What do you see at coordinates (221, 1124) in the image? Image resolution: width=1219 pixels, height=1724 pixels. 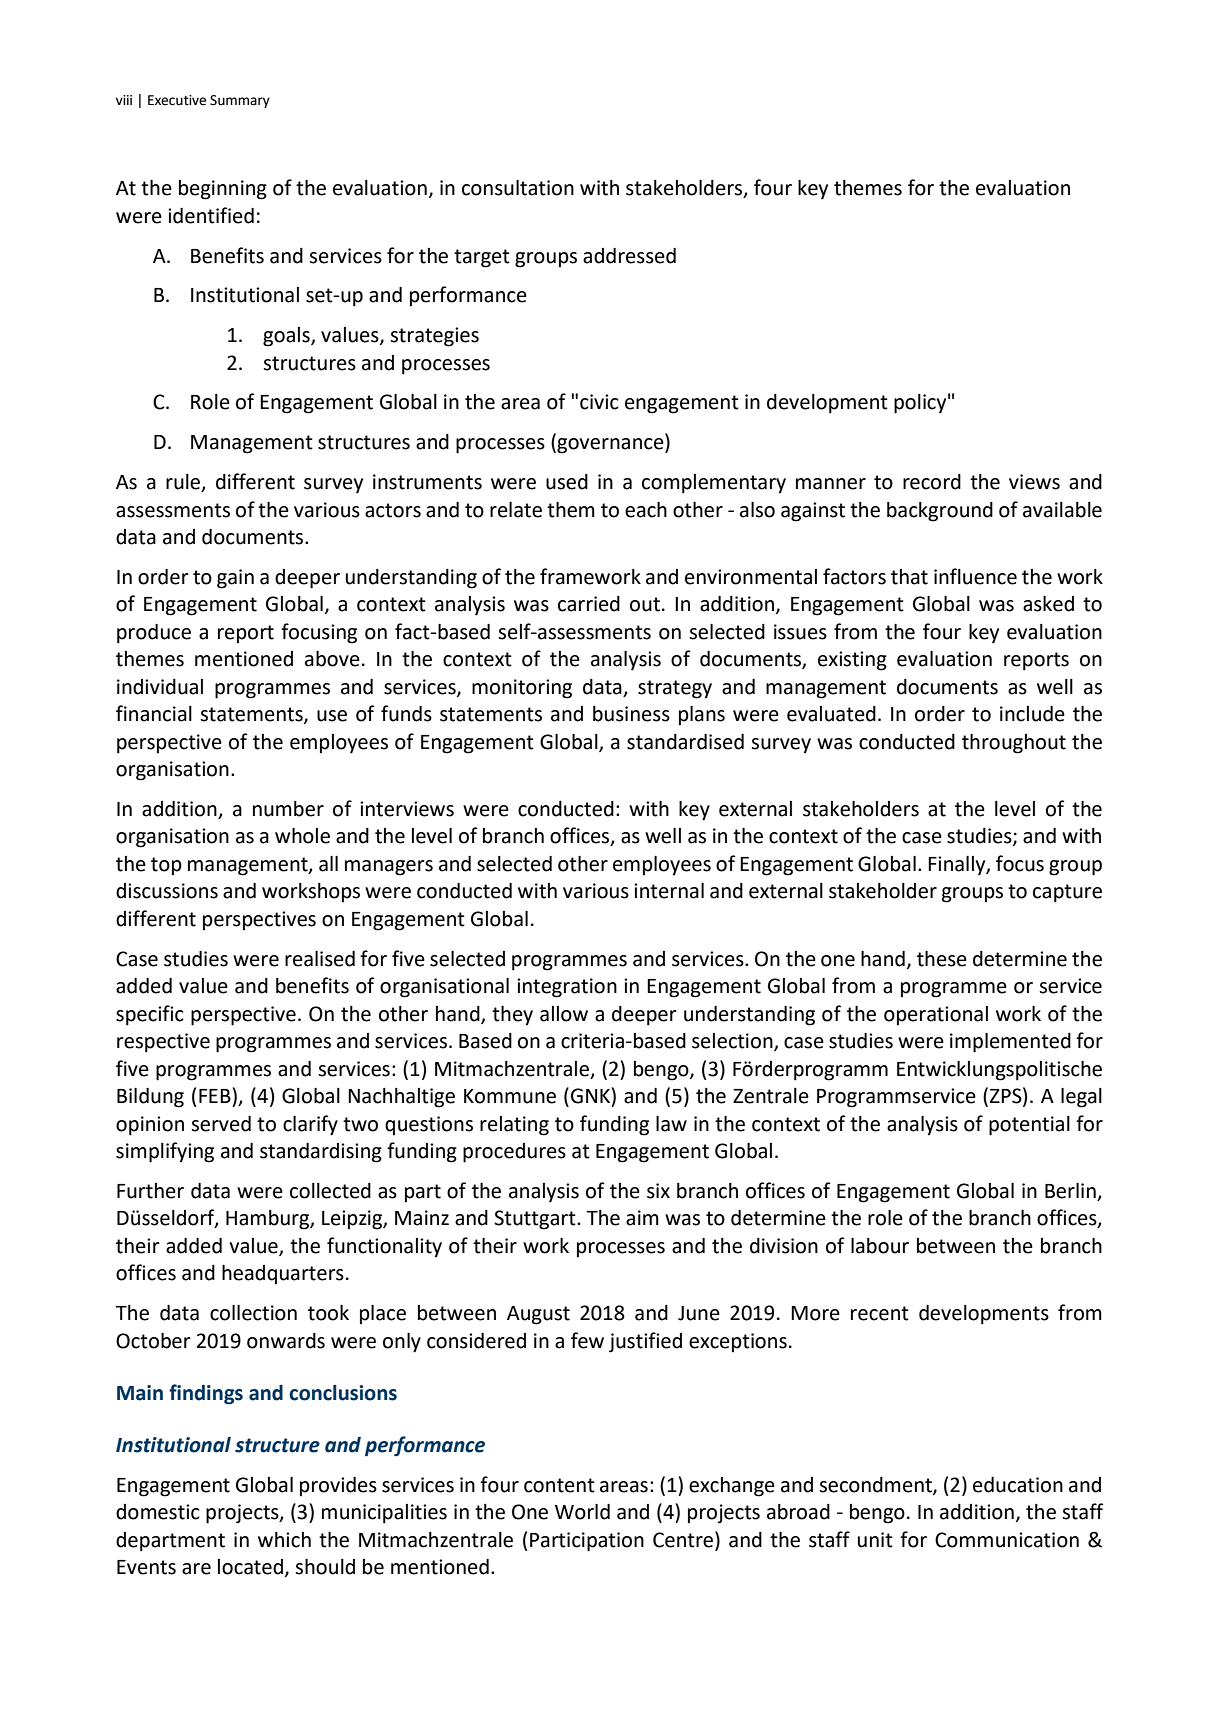 I see `served` at bounding box center [221, 1124].
